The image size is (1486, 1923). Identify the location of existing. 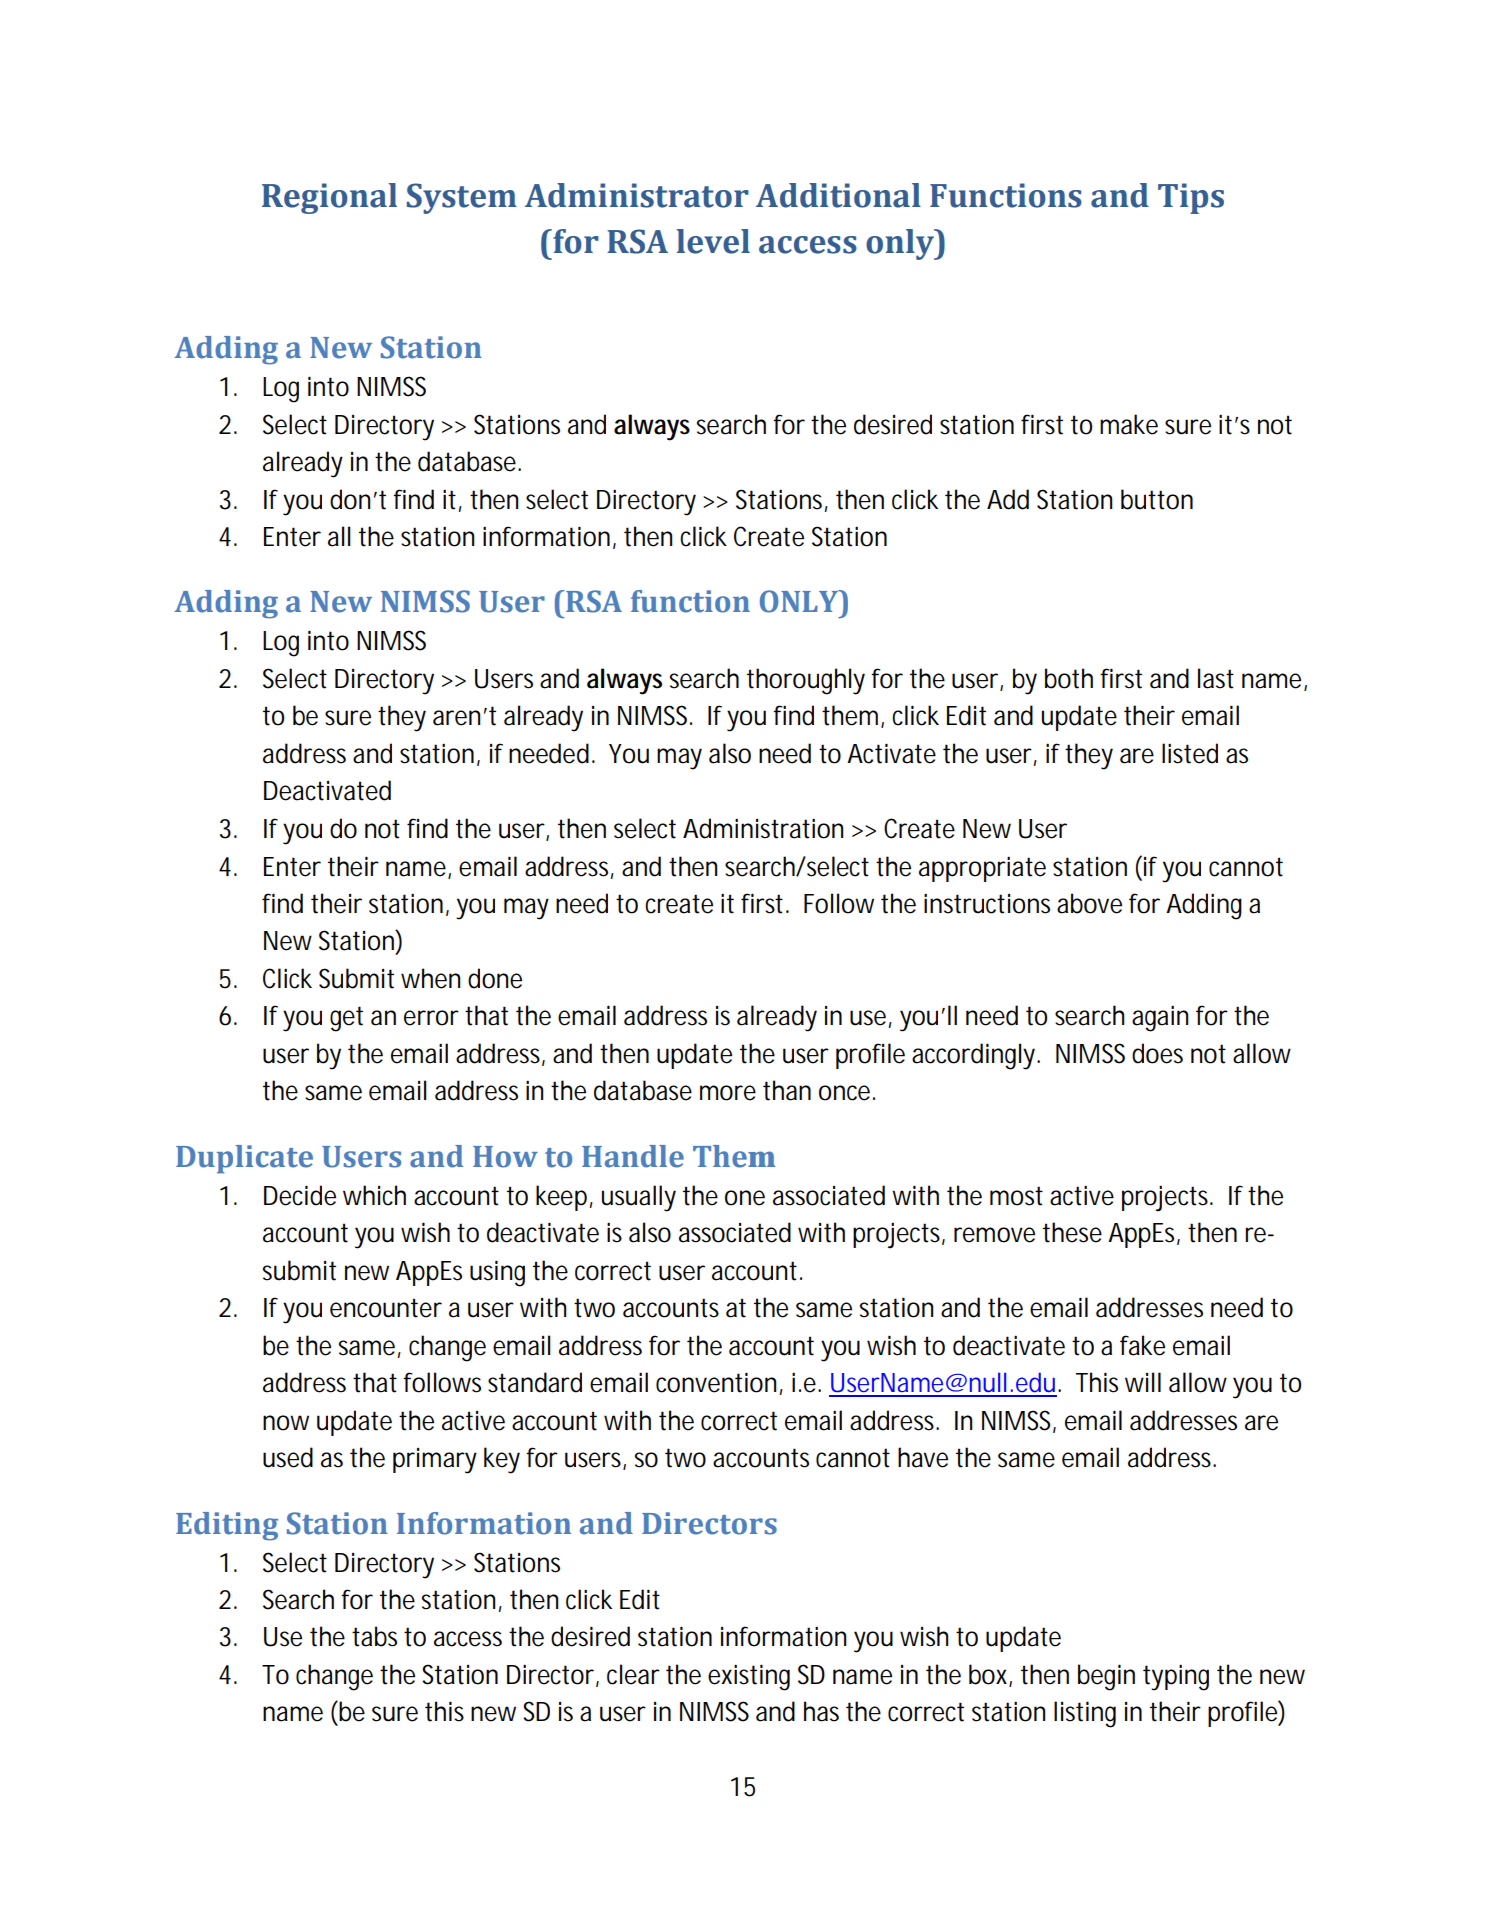
(749, 1677).
